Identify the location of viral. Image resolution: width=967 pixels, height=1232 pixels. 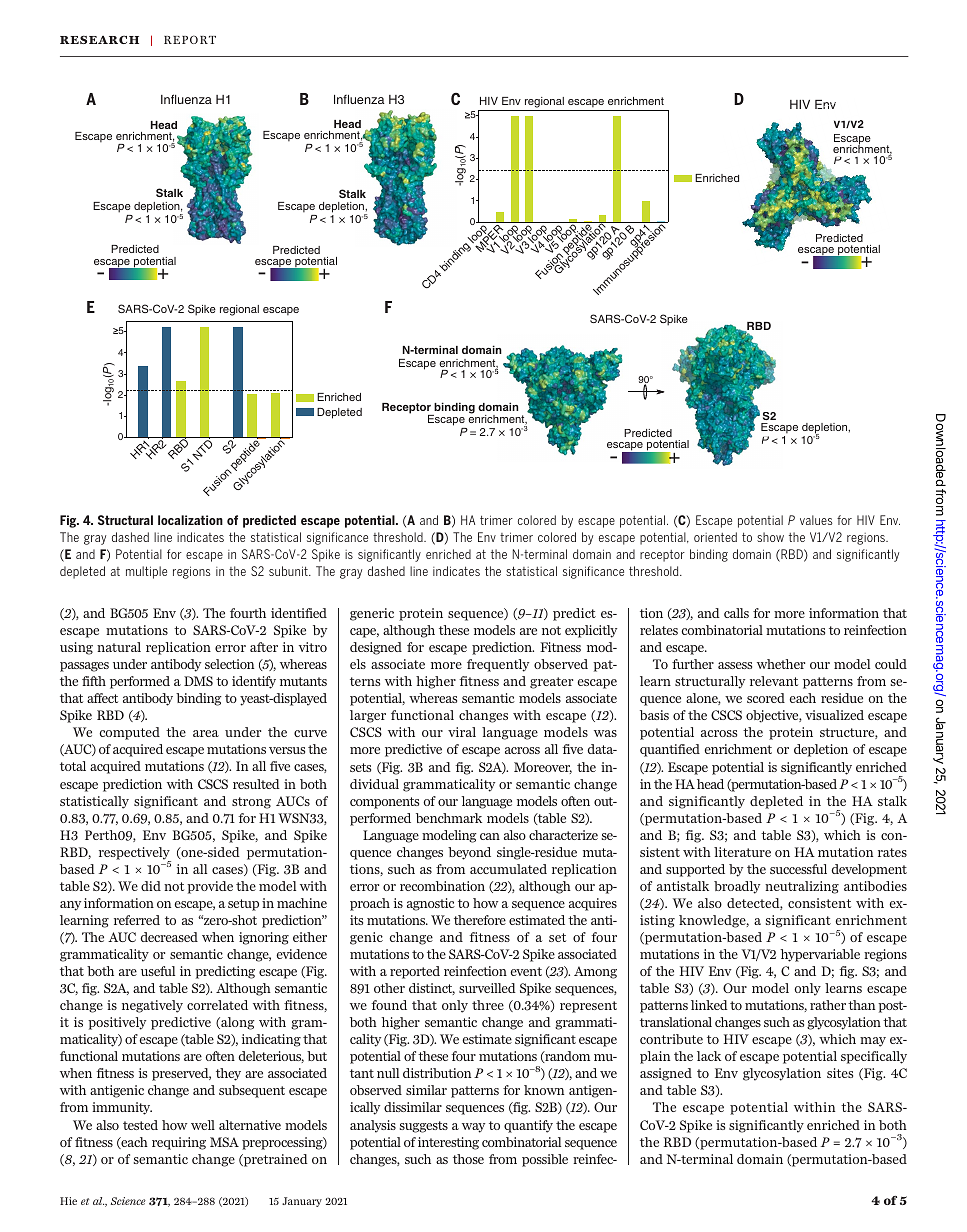
(462, 732).
